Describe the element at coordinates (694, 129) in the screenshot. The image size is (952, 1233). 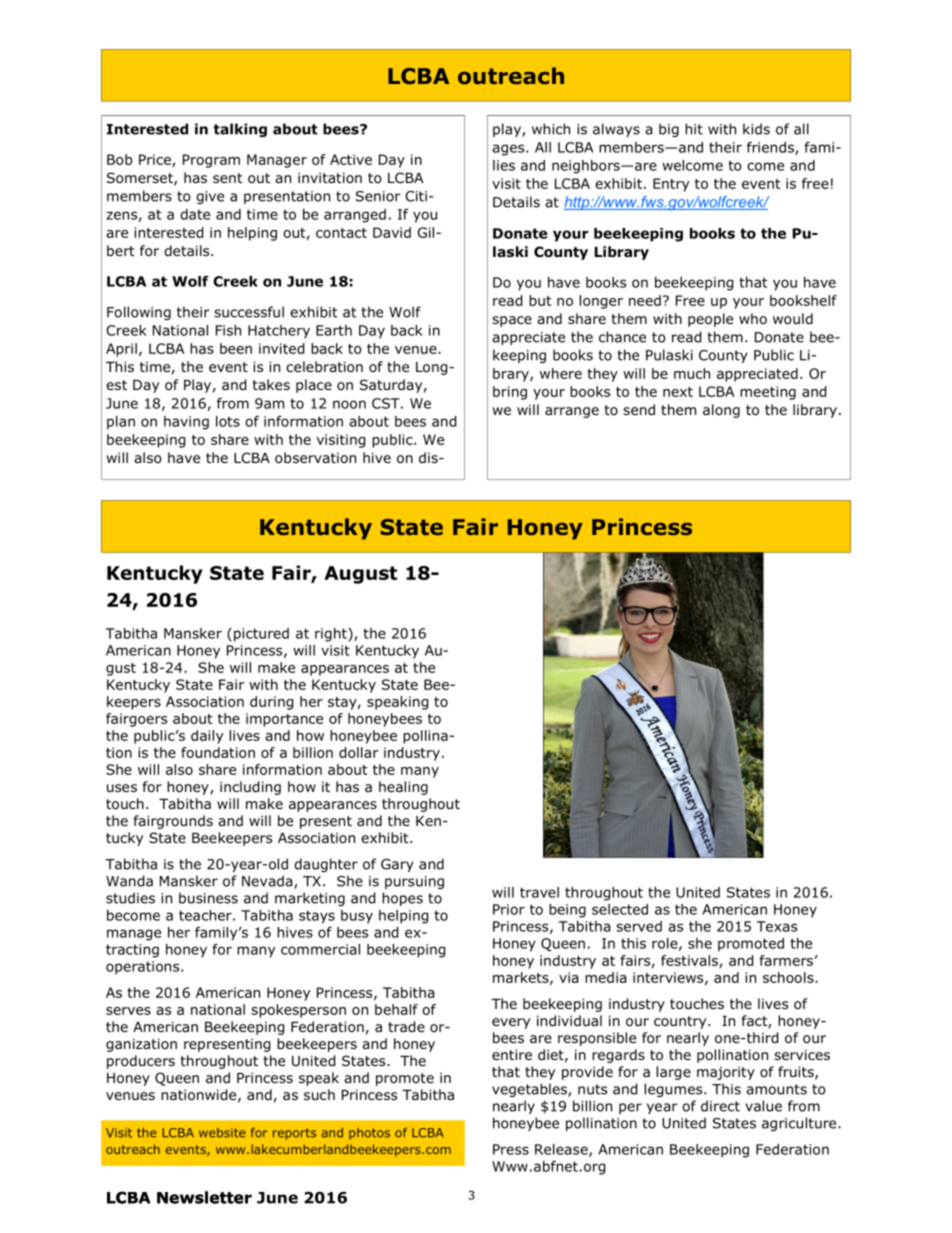
I see `hit` at that location.
